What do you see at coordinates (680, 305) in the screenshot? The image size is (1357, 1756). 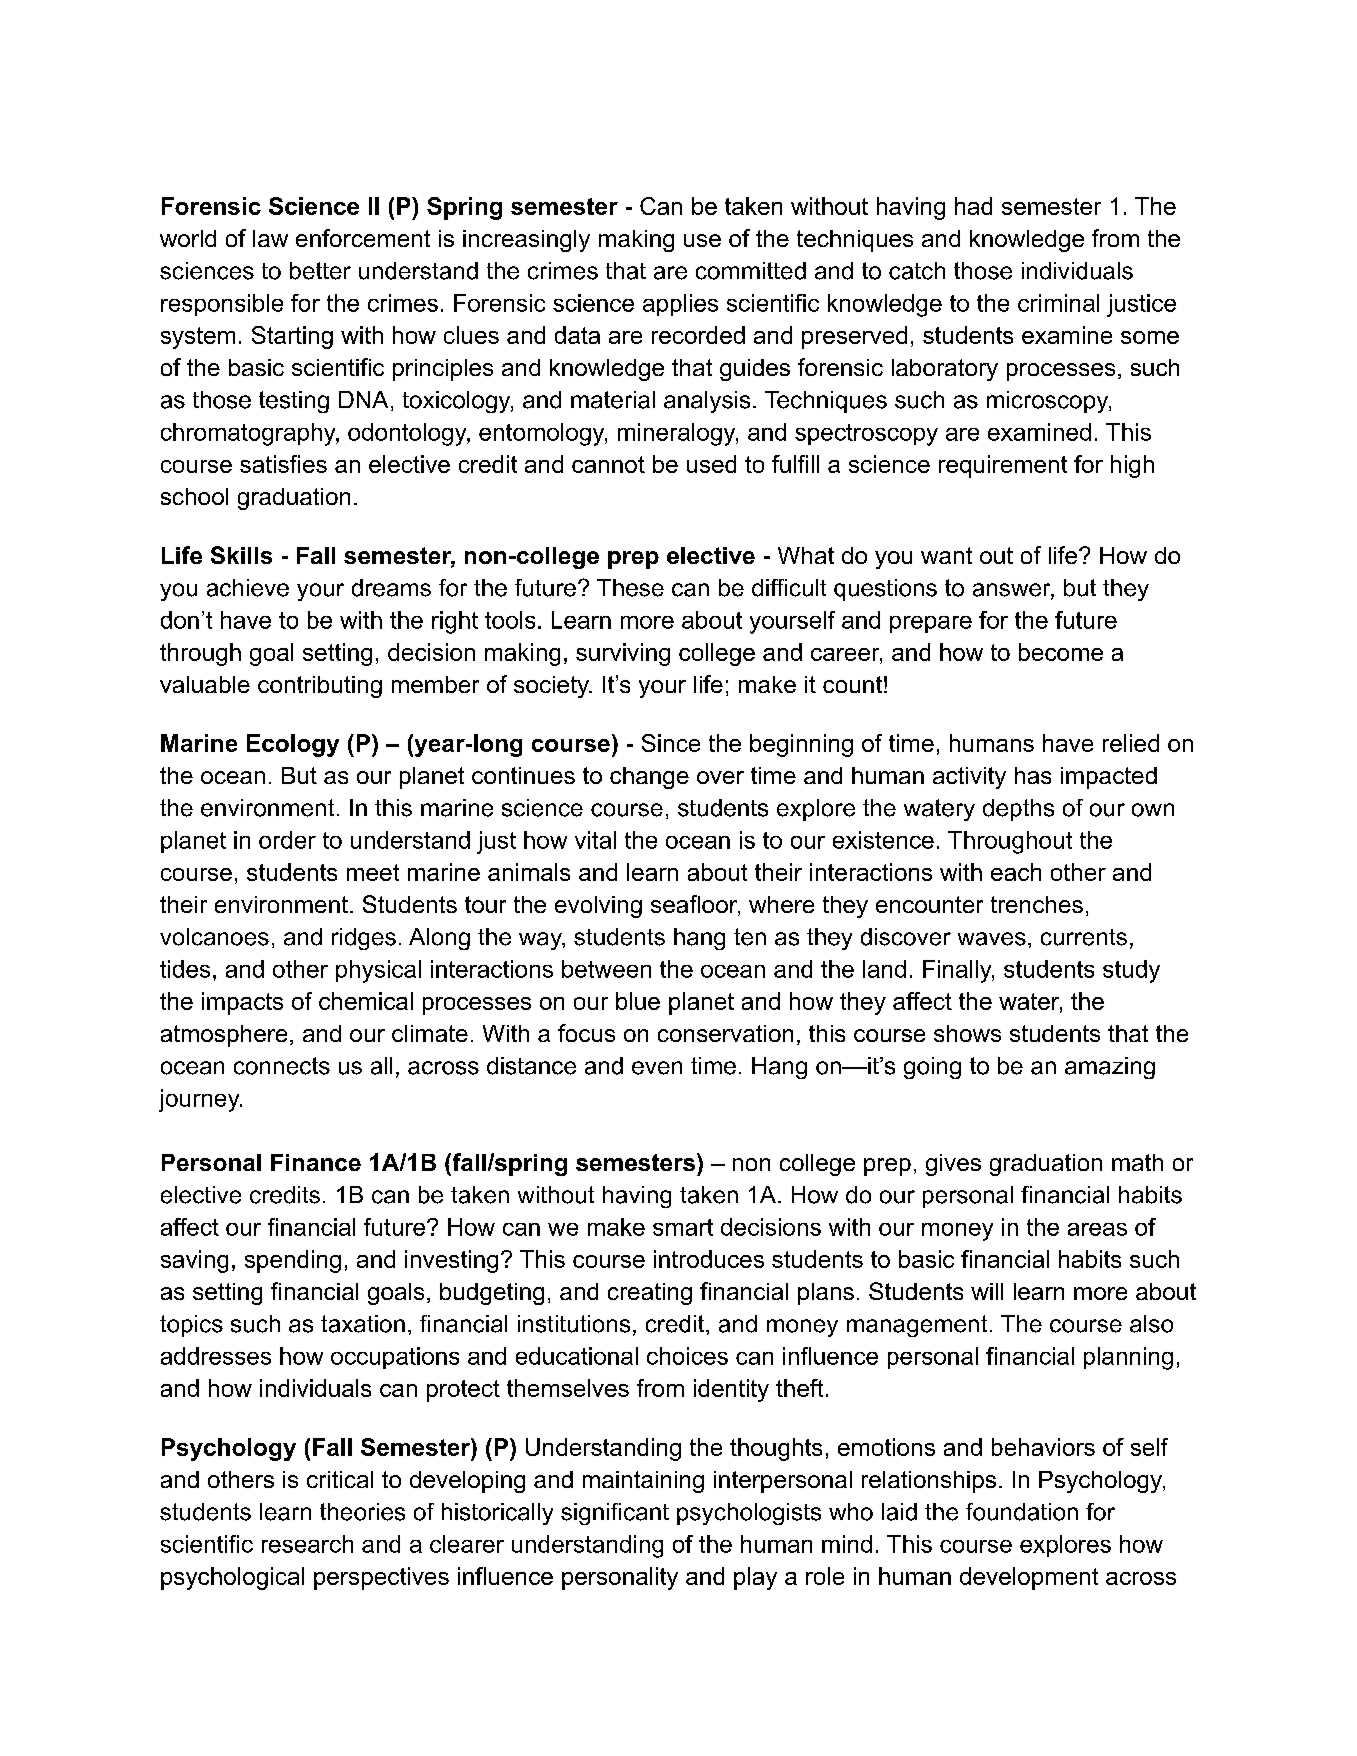 I see `applies` at bounding box center [680, 305].
